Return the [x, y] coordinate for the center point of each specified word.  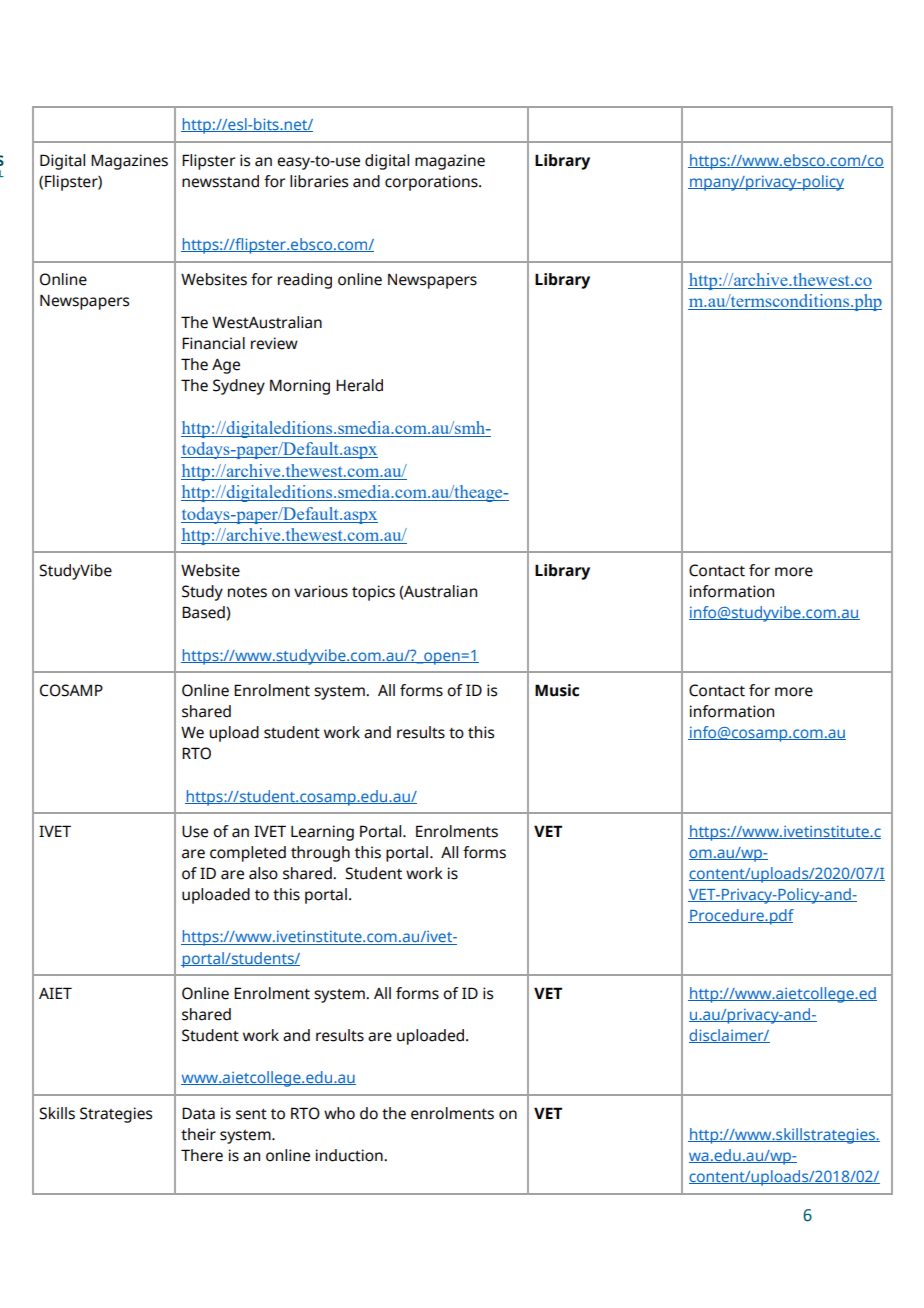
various [321, 591]
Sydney [239, 387]
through [320, 854]
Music [557, 690]
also [263, 873]
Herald [359, 385]
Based [204, 613]
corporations [432, 183]
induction [350, 1155]
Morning [300, 387]
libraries [319, 181]
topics [373, 593]
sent [251, 1114]
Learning [322, 833]
